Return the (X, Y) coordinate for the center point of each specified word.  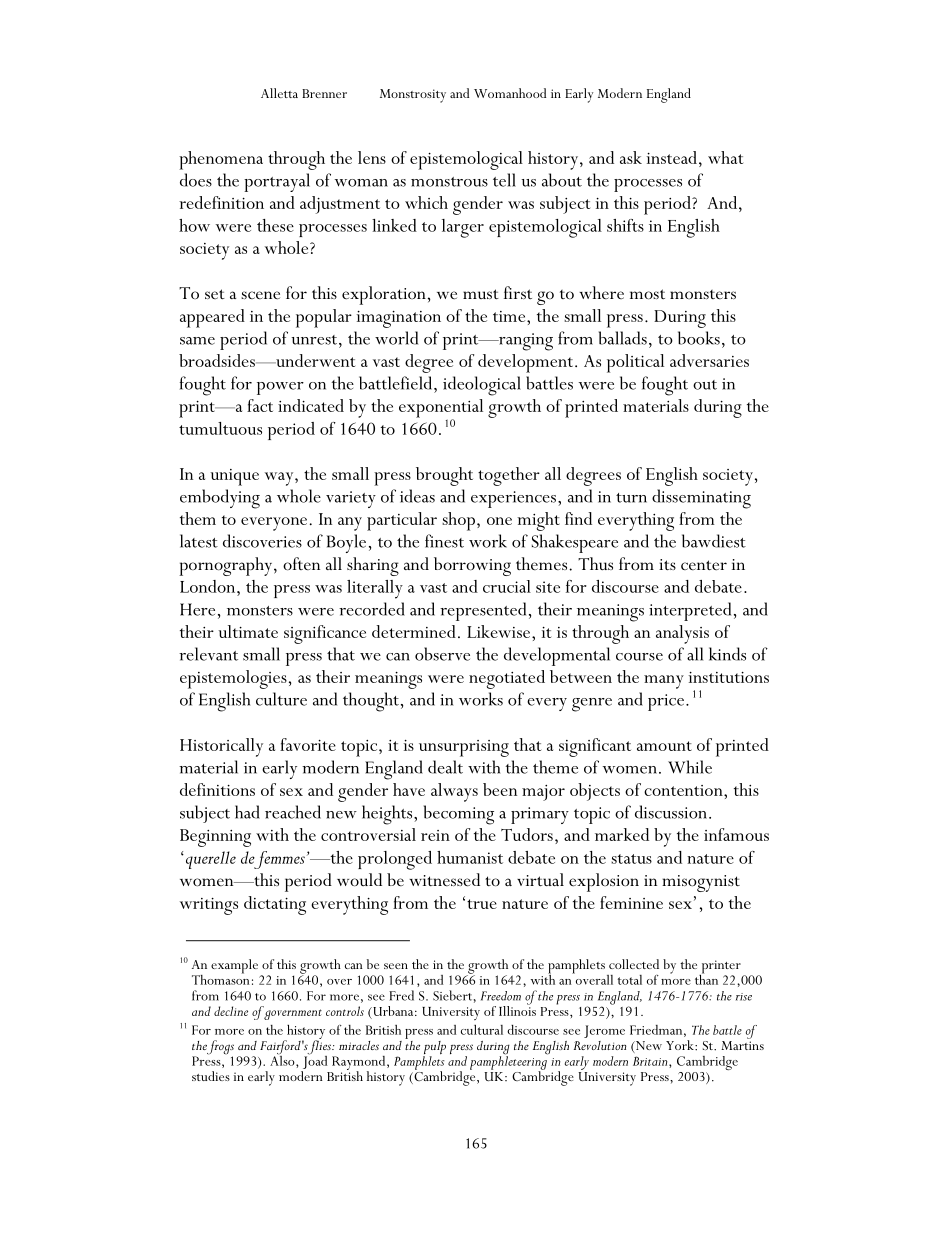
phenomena (221, 160)
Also (283, 1059)
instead (672, 157)
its (667, 564)
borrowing (472, 566)
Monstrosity (413, 96)
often (301, 564)
